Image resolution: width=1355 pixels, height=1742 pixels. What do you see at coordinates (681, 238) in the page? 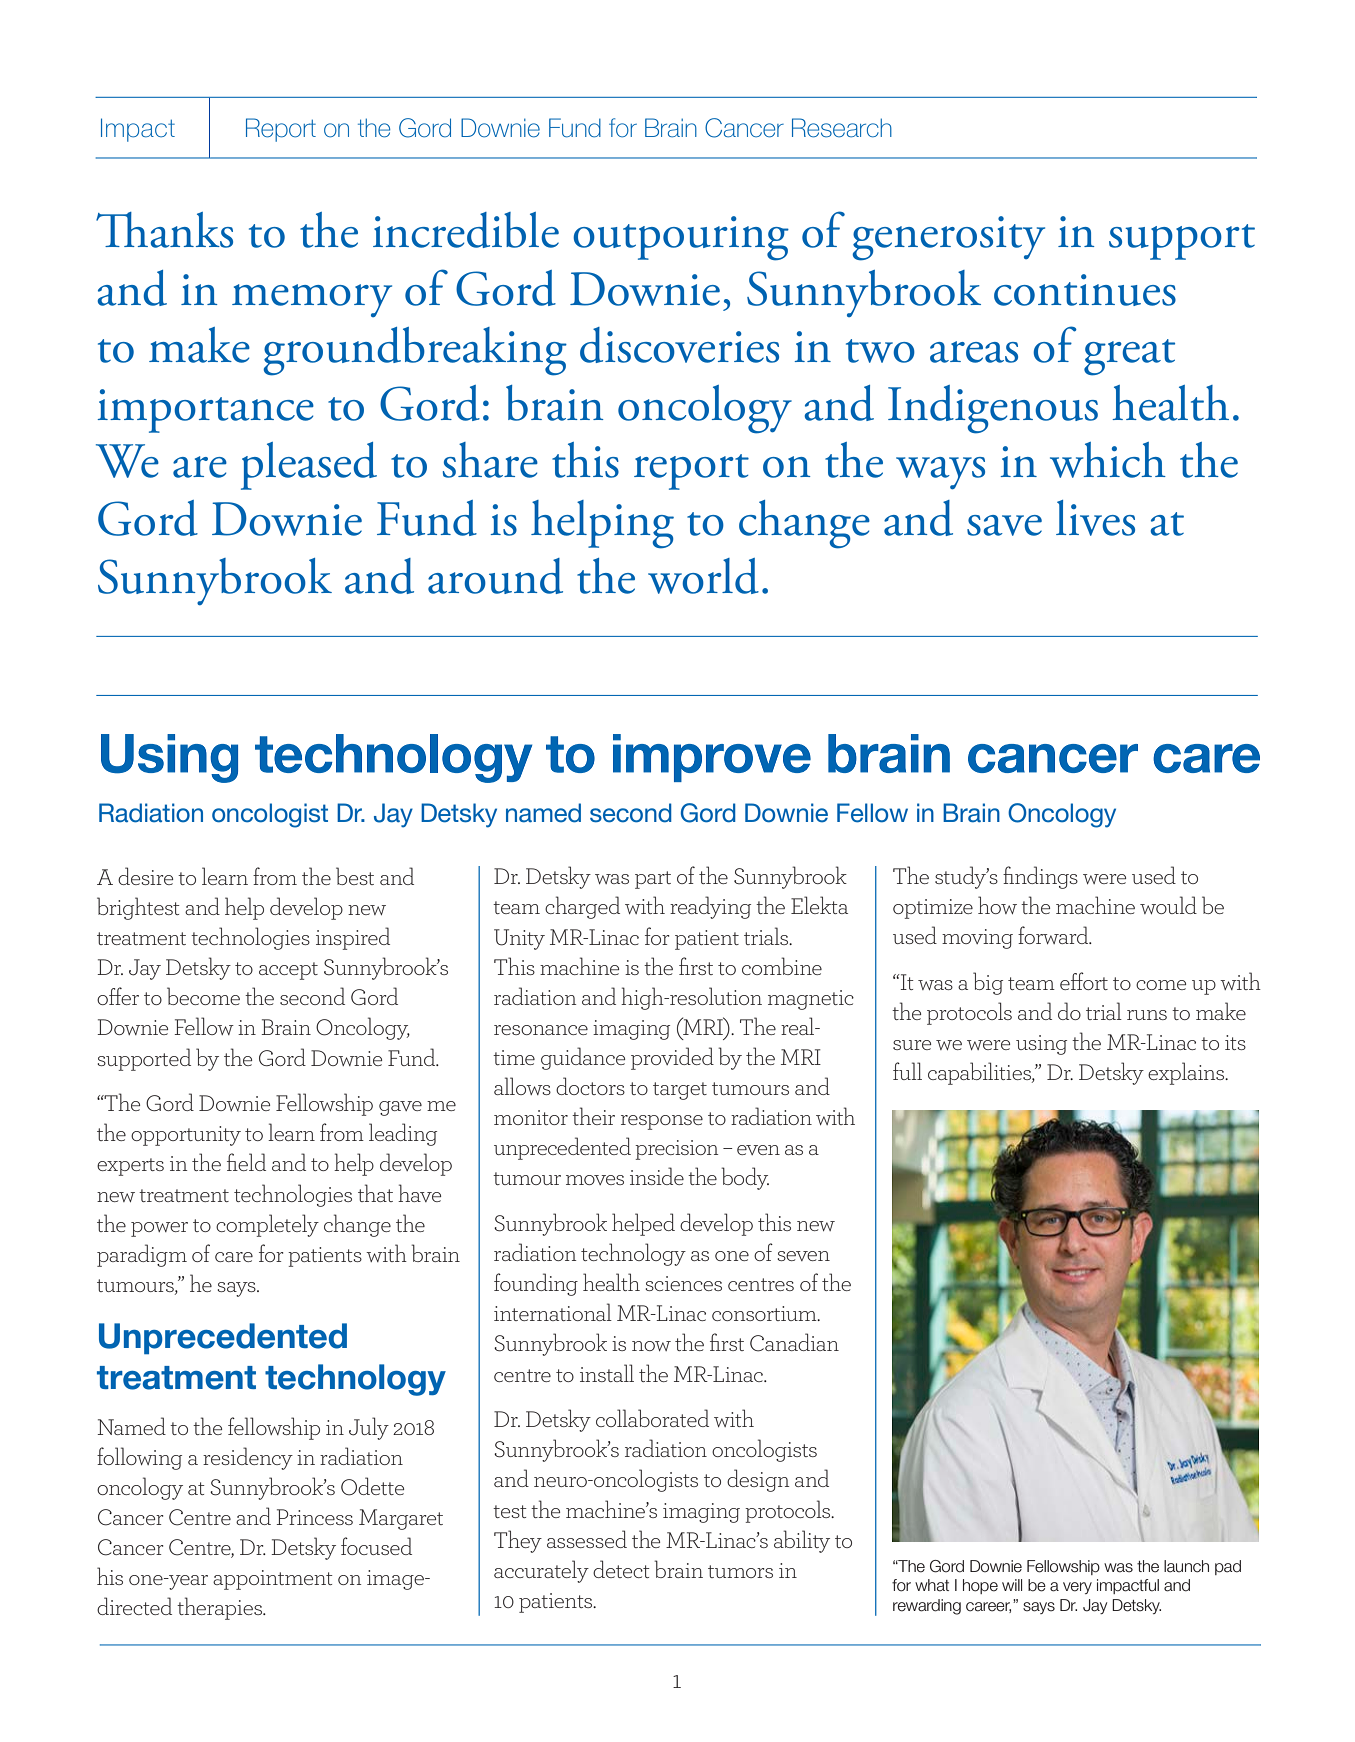
I see `outpouring` at bounding box center [681, 238].
